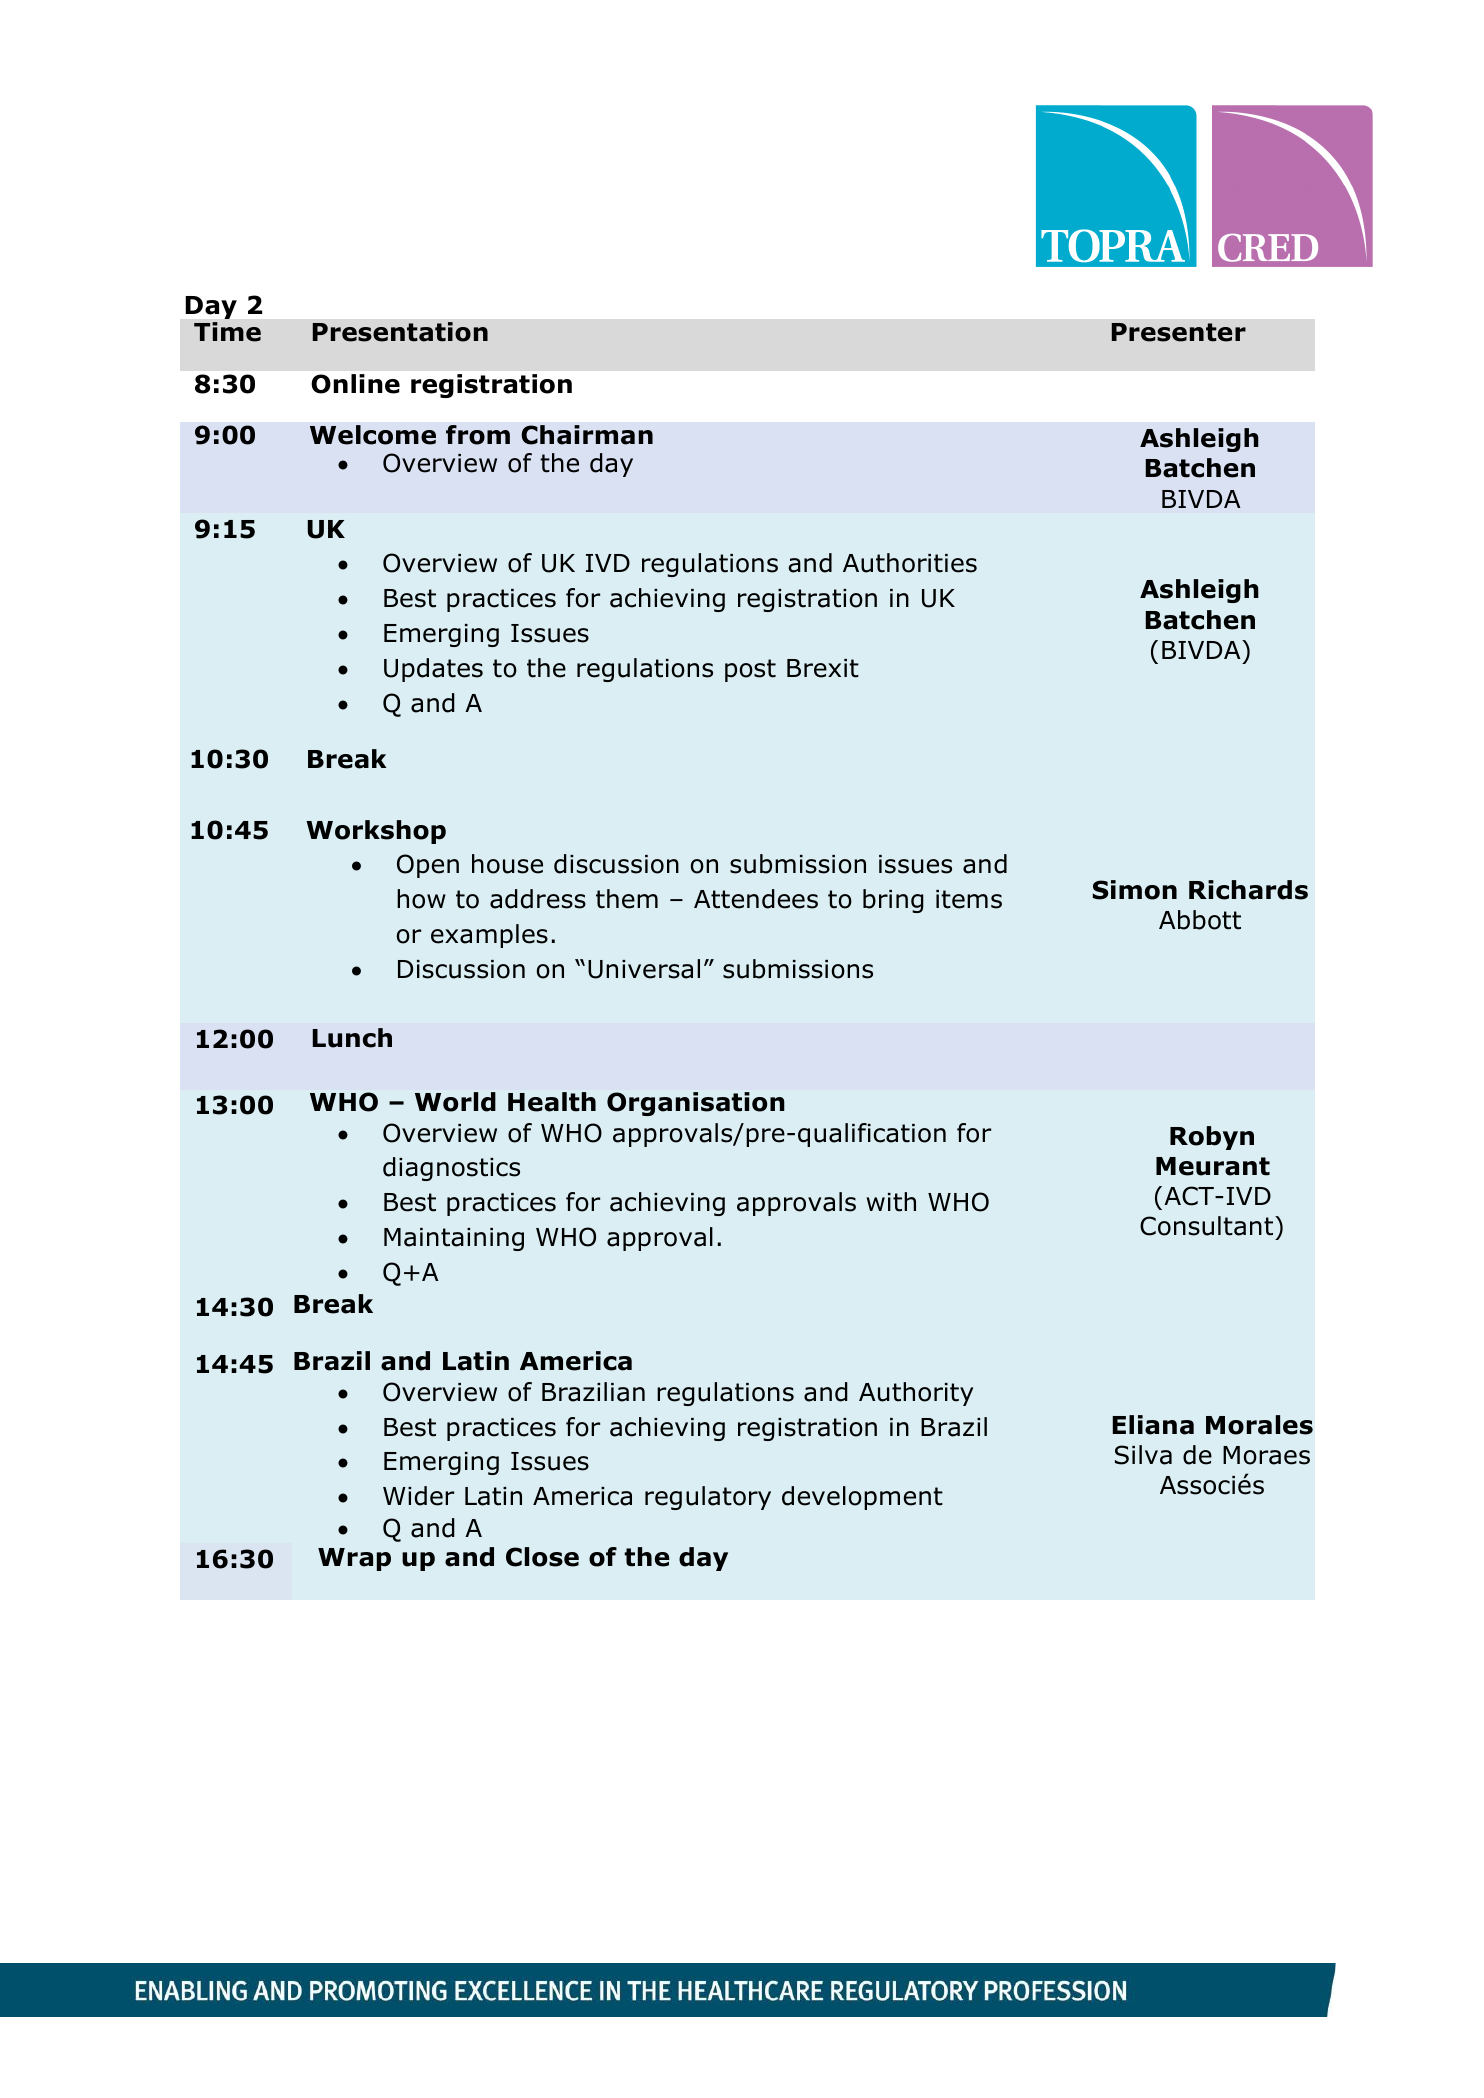  Describe the element at coordinates (354, 1559) in the document. I see `Wrap` at that location.
